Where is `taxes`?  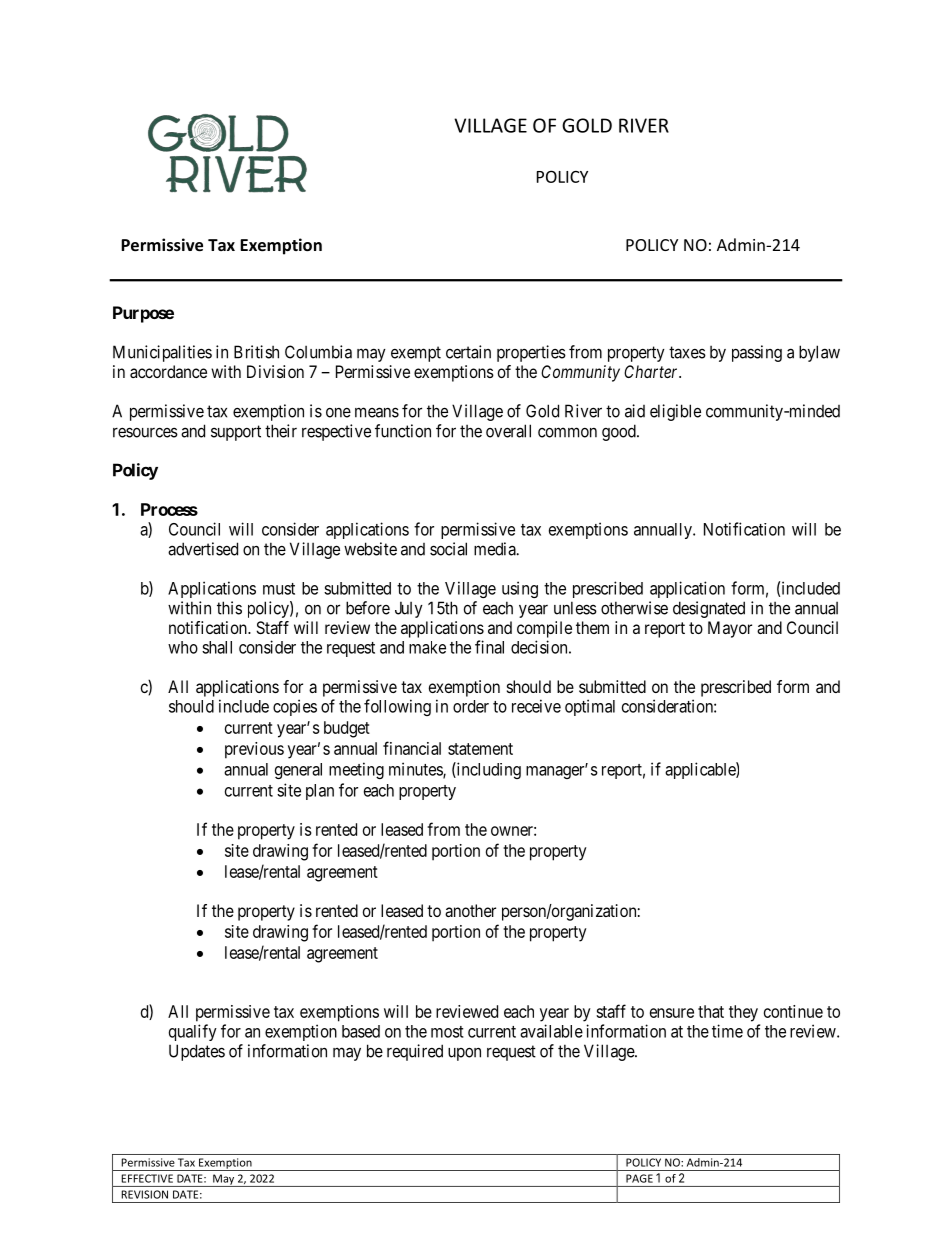 taxes is located at coordinates (687, 352).
